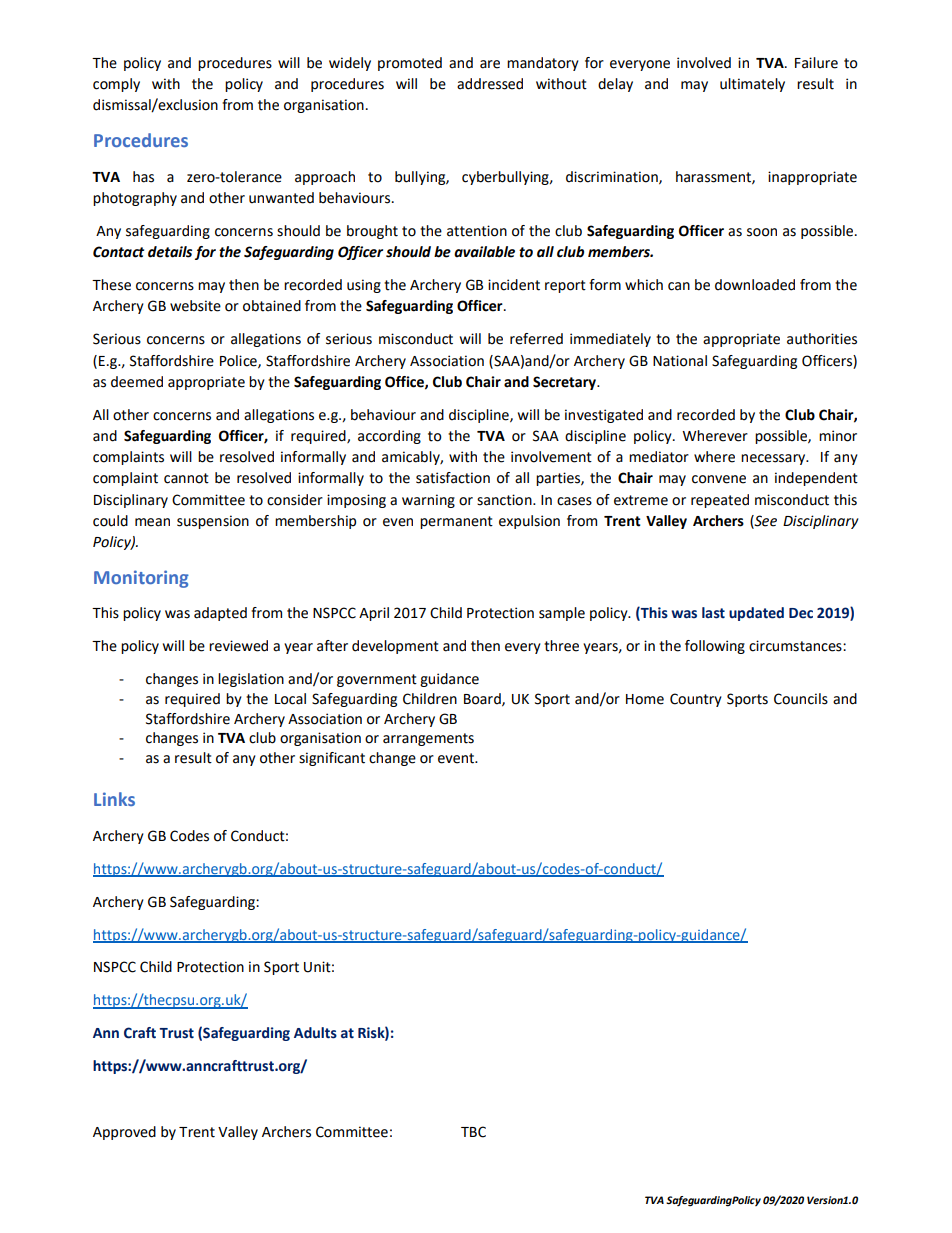 Image resolution: width=952 pixels, height=1233 pixels. I want to click on Adults, so click(315, 1033).
